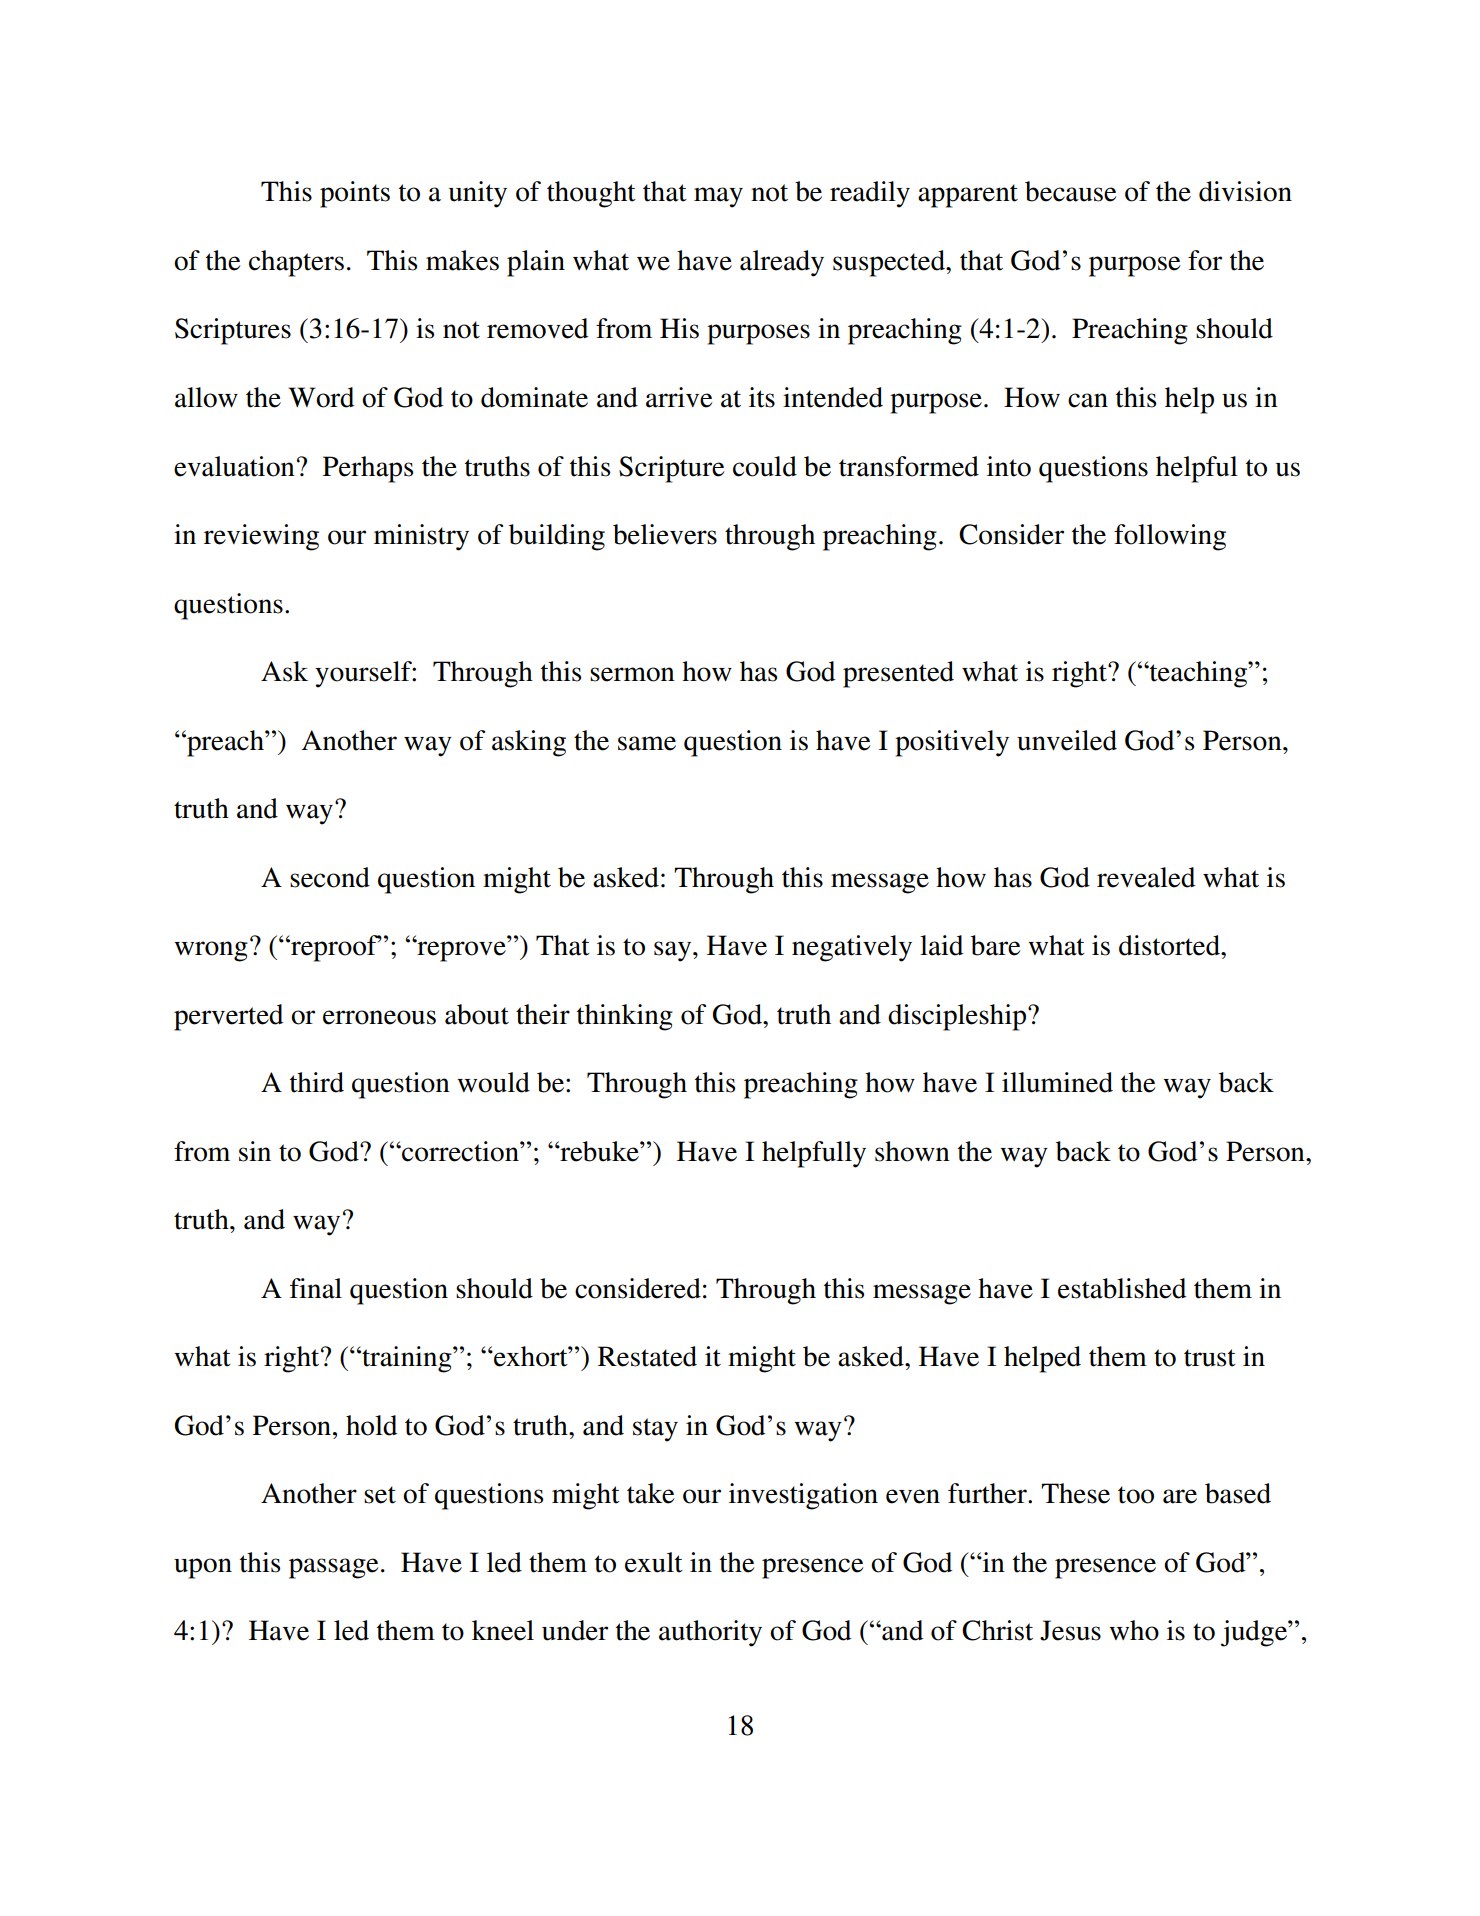  What do you see at coordinates (1070, 191) in the screenshot?
I see `because` at bounding box center [1070, 191].
